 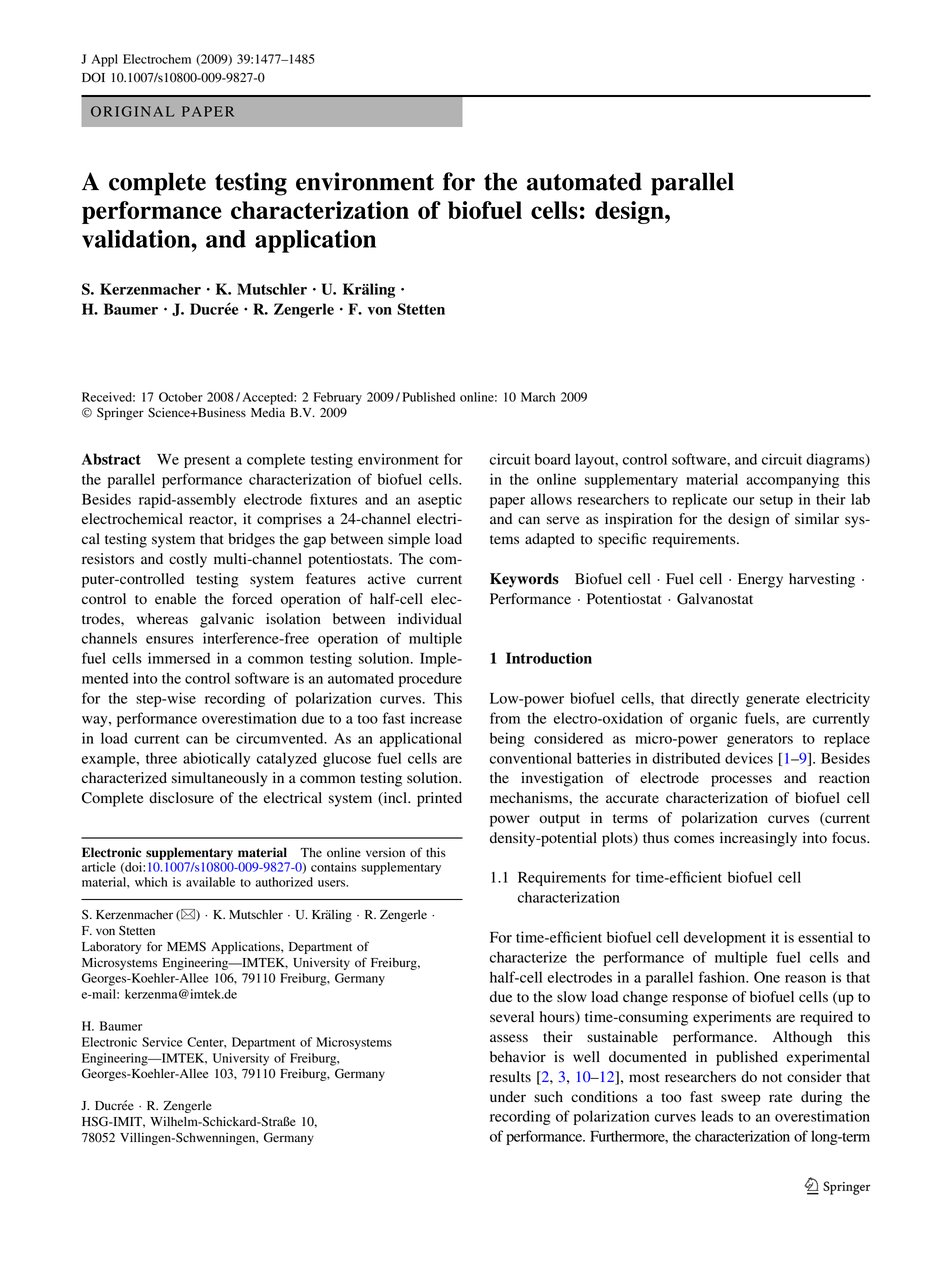 What do you see at coordinates (219, 779) in the screenshot?
I see `simultaneously` at bounding box center [219, 779].
